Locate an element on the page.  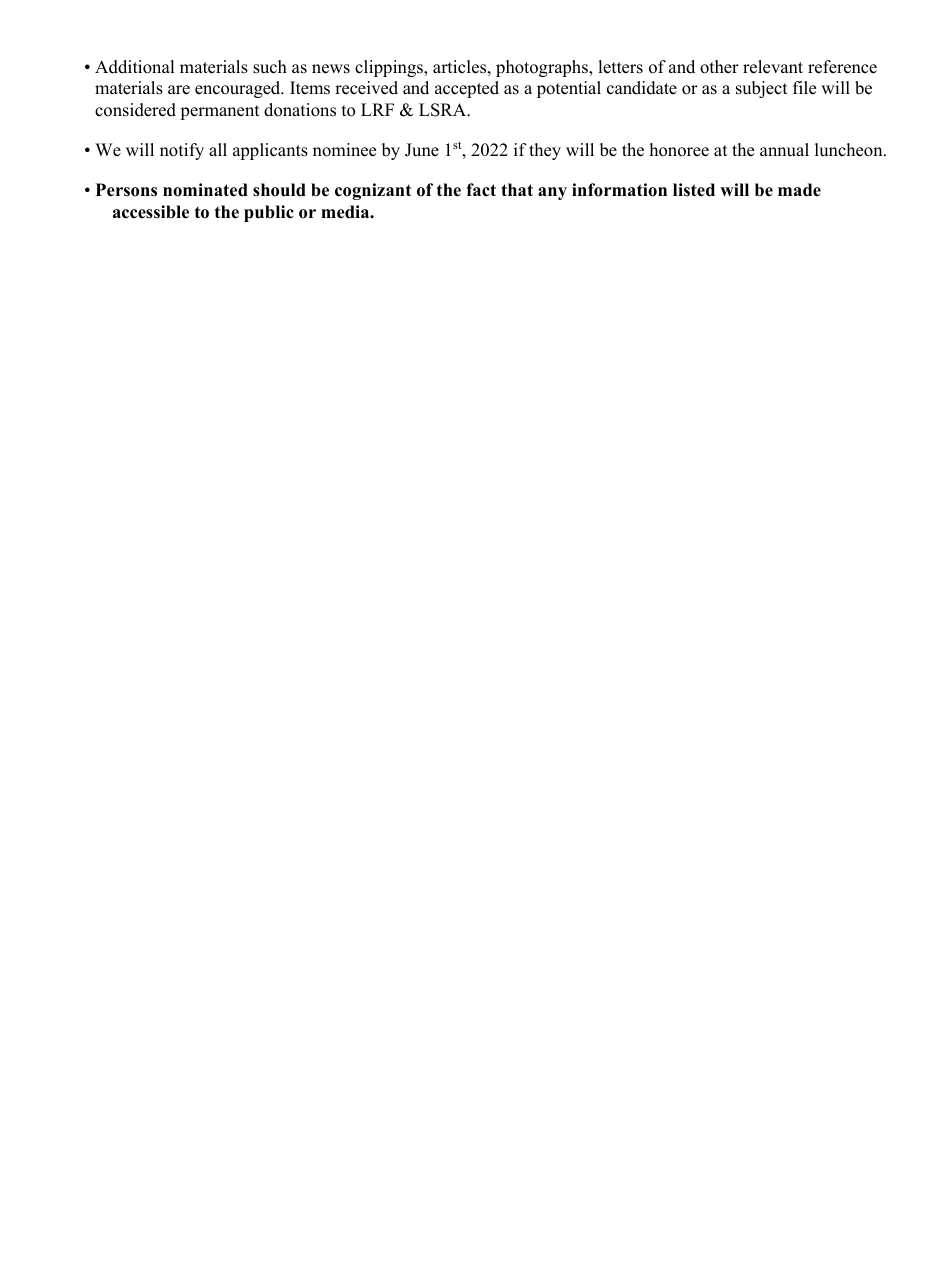
accessible is located at coordinates (151, 212).
